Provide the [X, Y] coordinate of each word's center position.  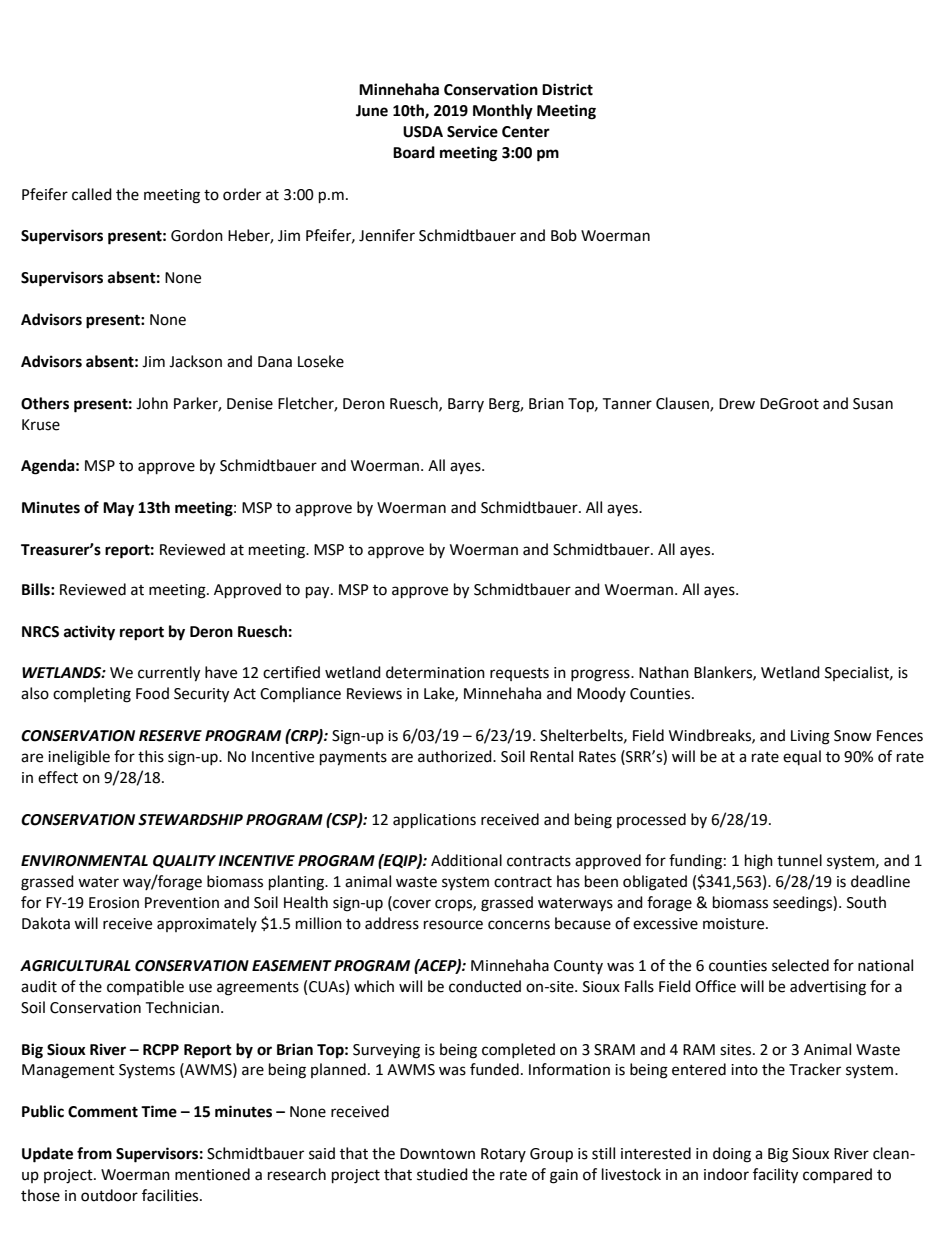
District [567, 89]
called [92, 194]
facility [775, 1176]
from [94, 1153]
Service [472, 131]
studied [442, 1174]
